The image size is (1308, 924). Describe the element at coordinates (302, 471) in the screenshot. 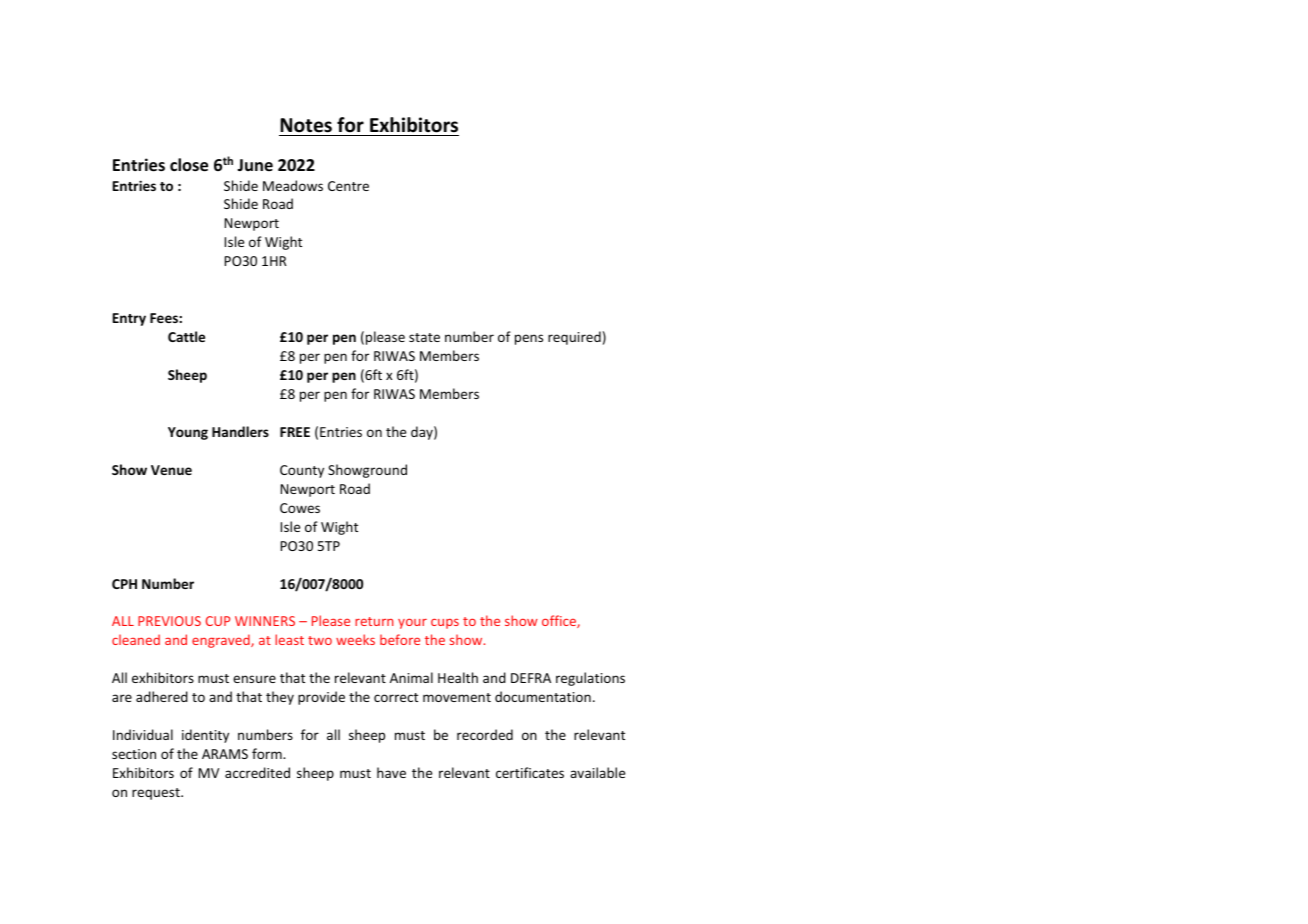

I see `County` at that location.
